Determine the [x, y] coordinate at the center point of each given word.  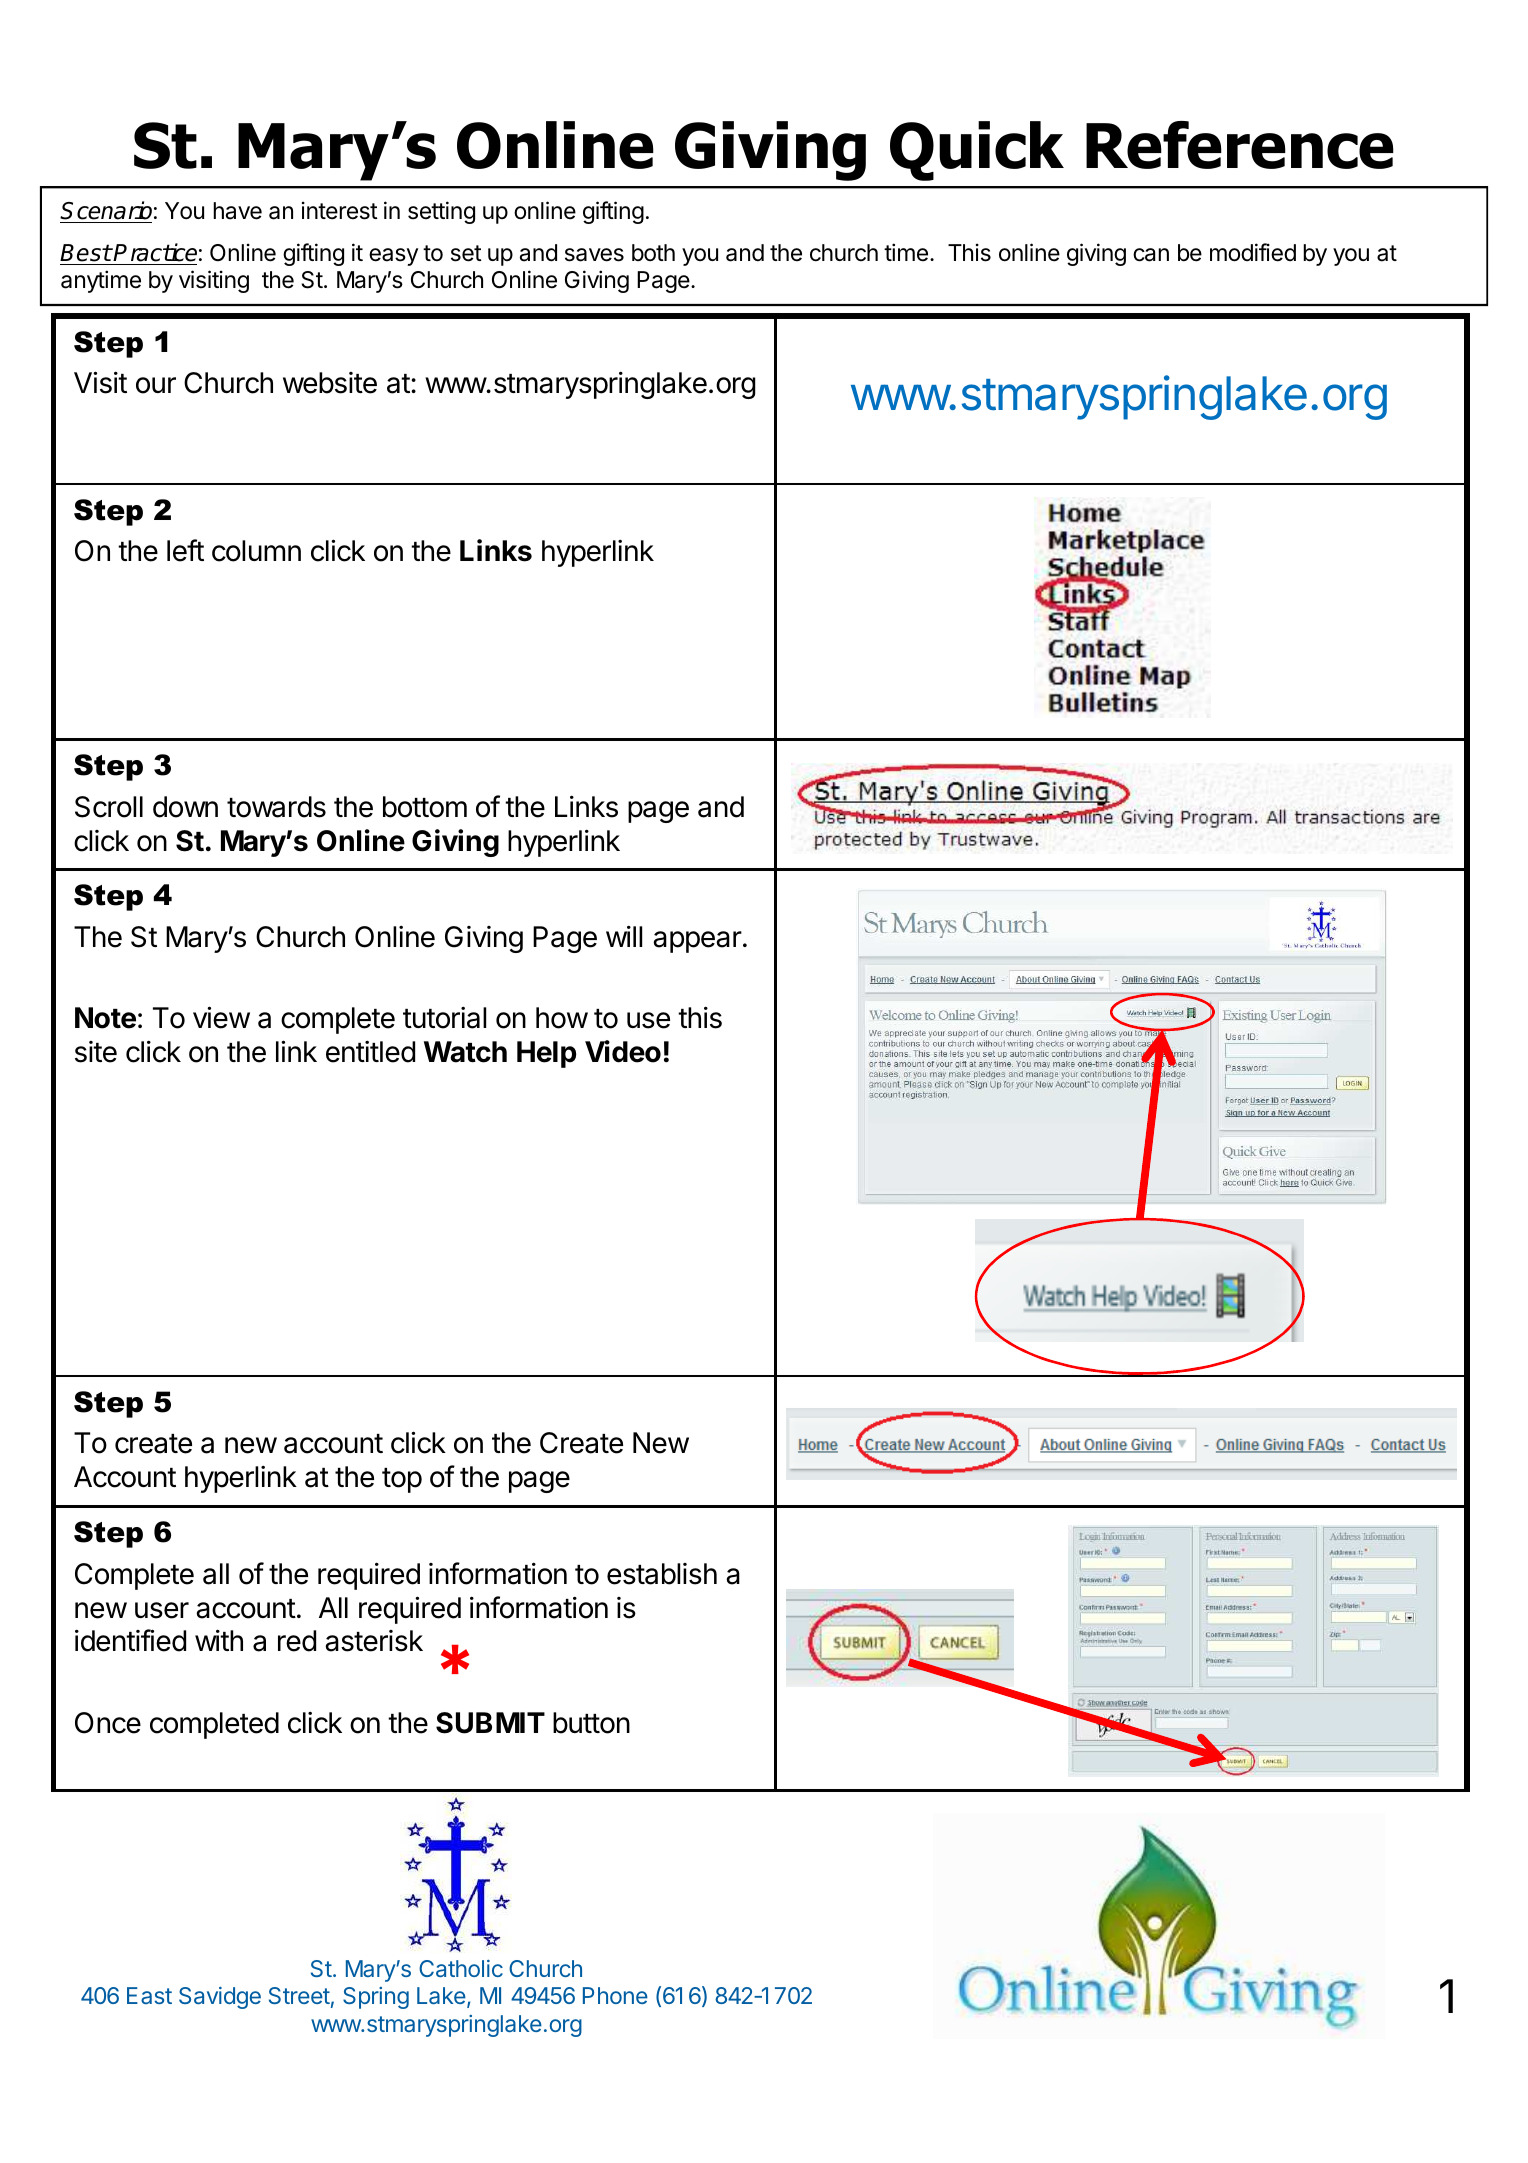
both [653, 253]
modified [1253, 252]
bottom [425, 807]
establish [662, 1574]
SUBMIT [490, 1723]
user [162, 1610]
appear [697, 942]
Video [623, 1051]
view [221, 1017]
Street [299, 1995]
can [1151, 255]
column [256, 551]
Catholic [461, 1968]
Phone [615, 1995]
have [237, 211]
